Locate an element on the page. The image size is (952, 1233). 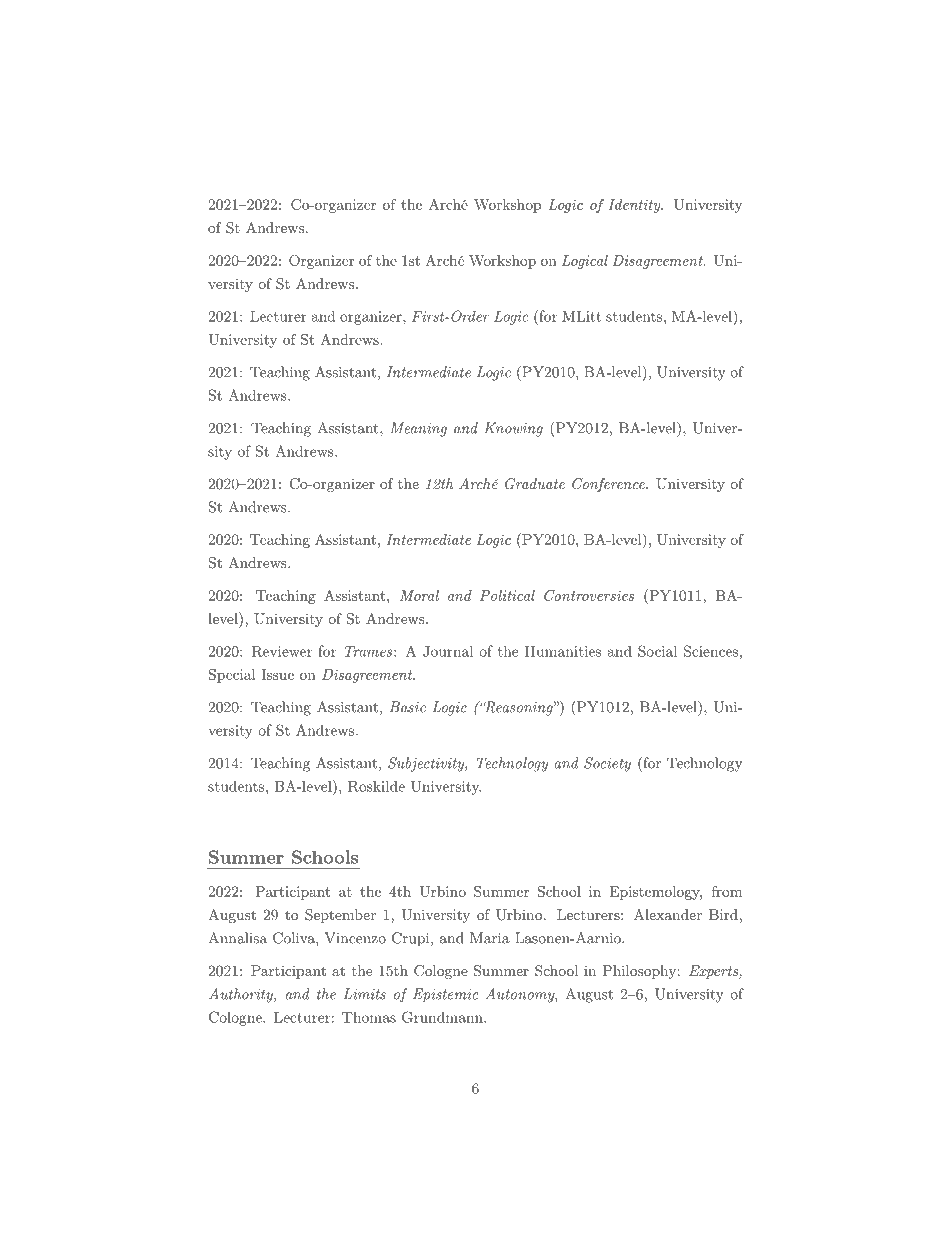
September is located at coordinates (340, 916).
